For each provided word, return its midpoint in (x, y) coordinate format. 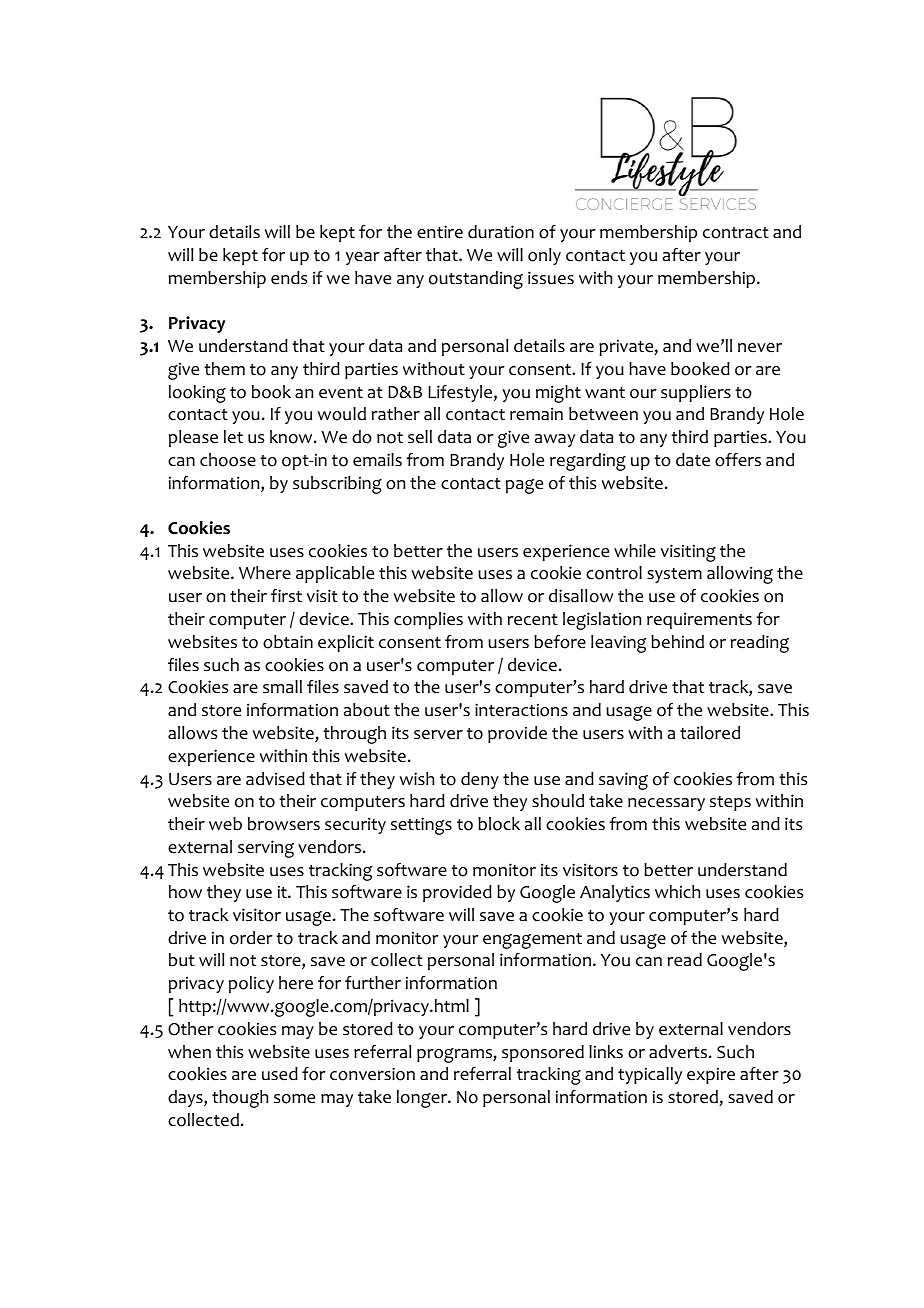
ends (289, 278)
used (280, 1074)
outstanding (476, 280)
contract (736, 233)
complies (428, 620)
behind (677, 642)
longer (423, 1099)
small (282, 687)
